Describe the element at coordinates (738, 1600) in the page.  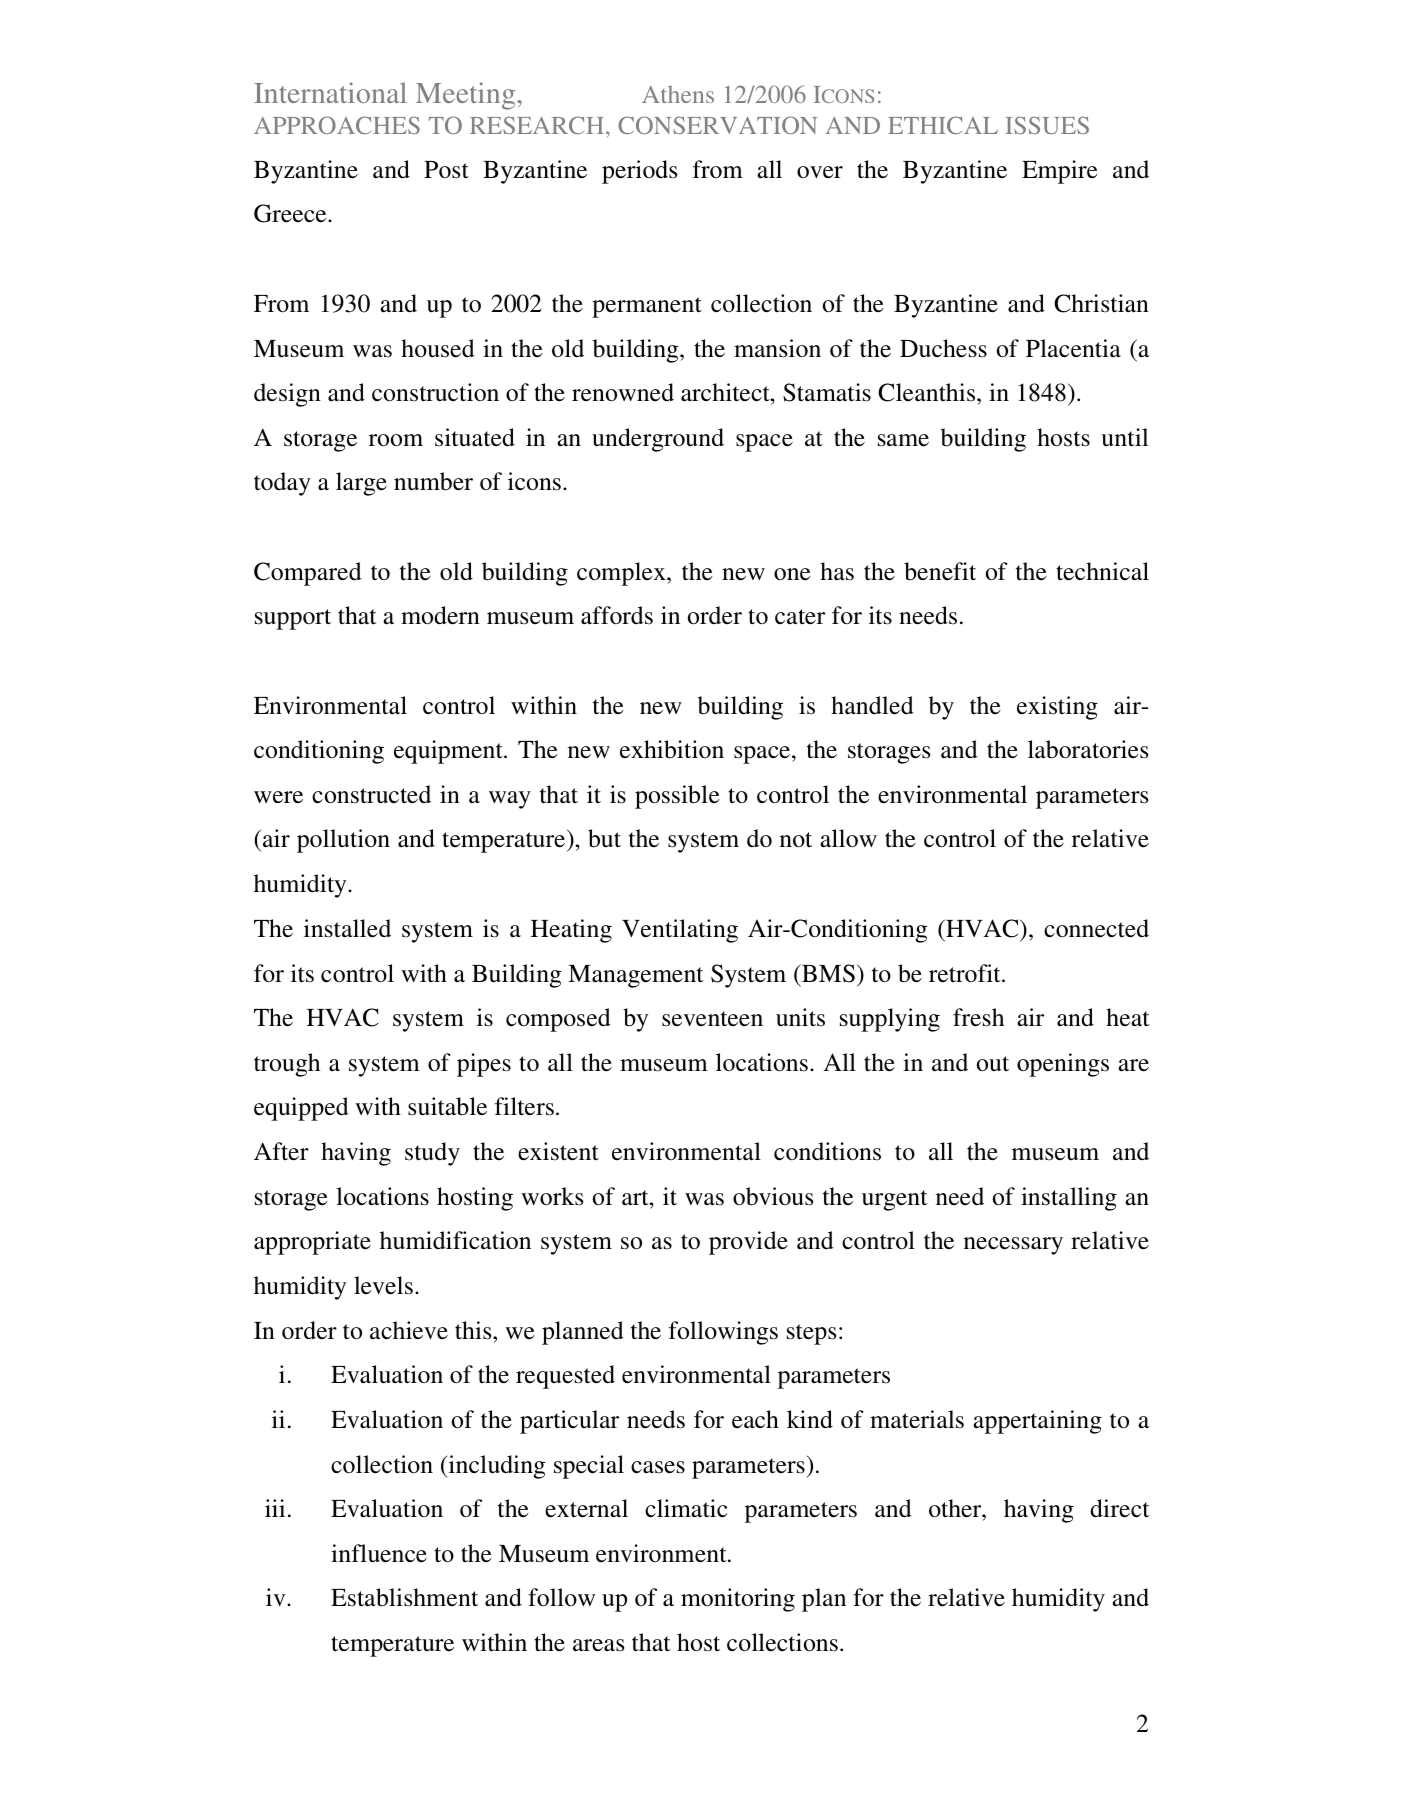
I see `monitoring` at that location.
